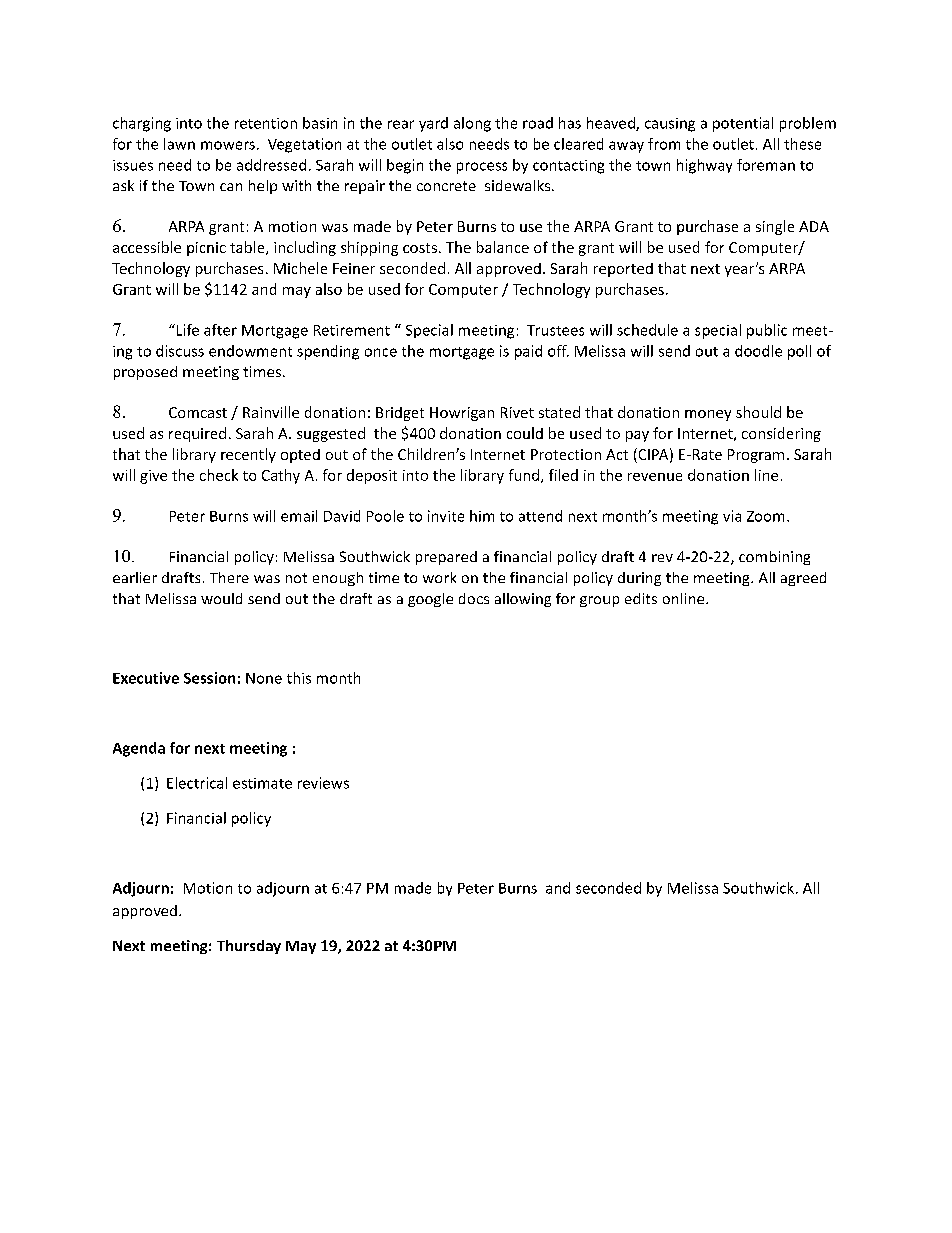  What do you see at coordinates (528, 352) in the screenshot?
I see `paid` at bounding box center [528, 352].
